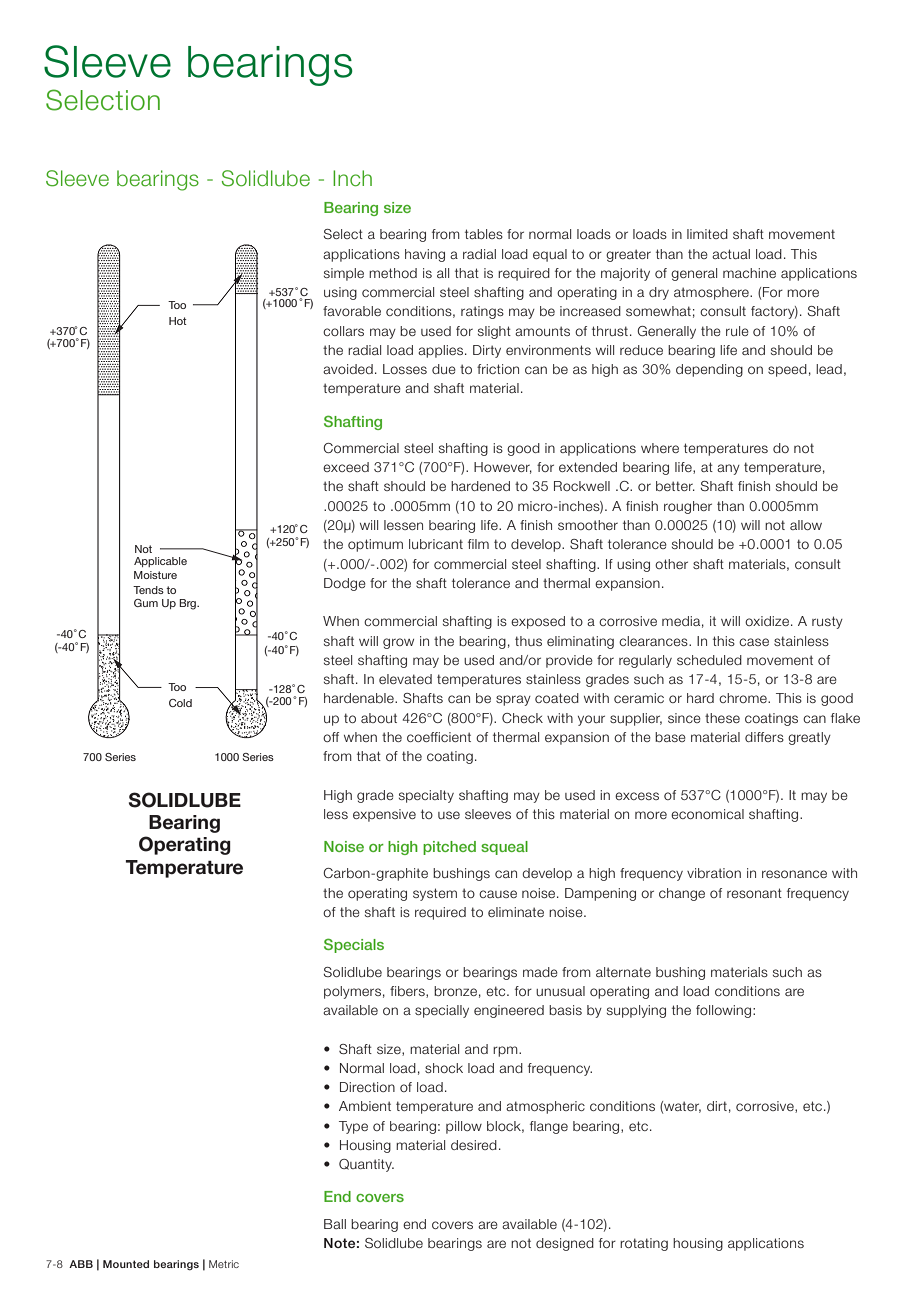  Describe the element at coordinates (178, 321) in the screenshot. I see `Hot` at that location.
